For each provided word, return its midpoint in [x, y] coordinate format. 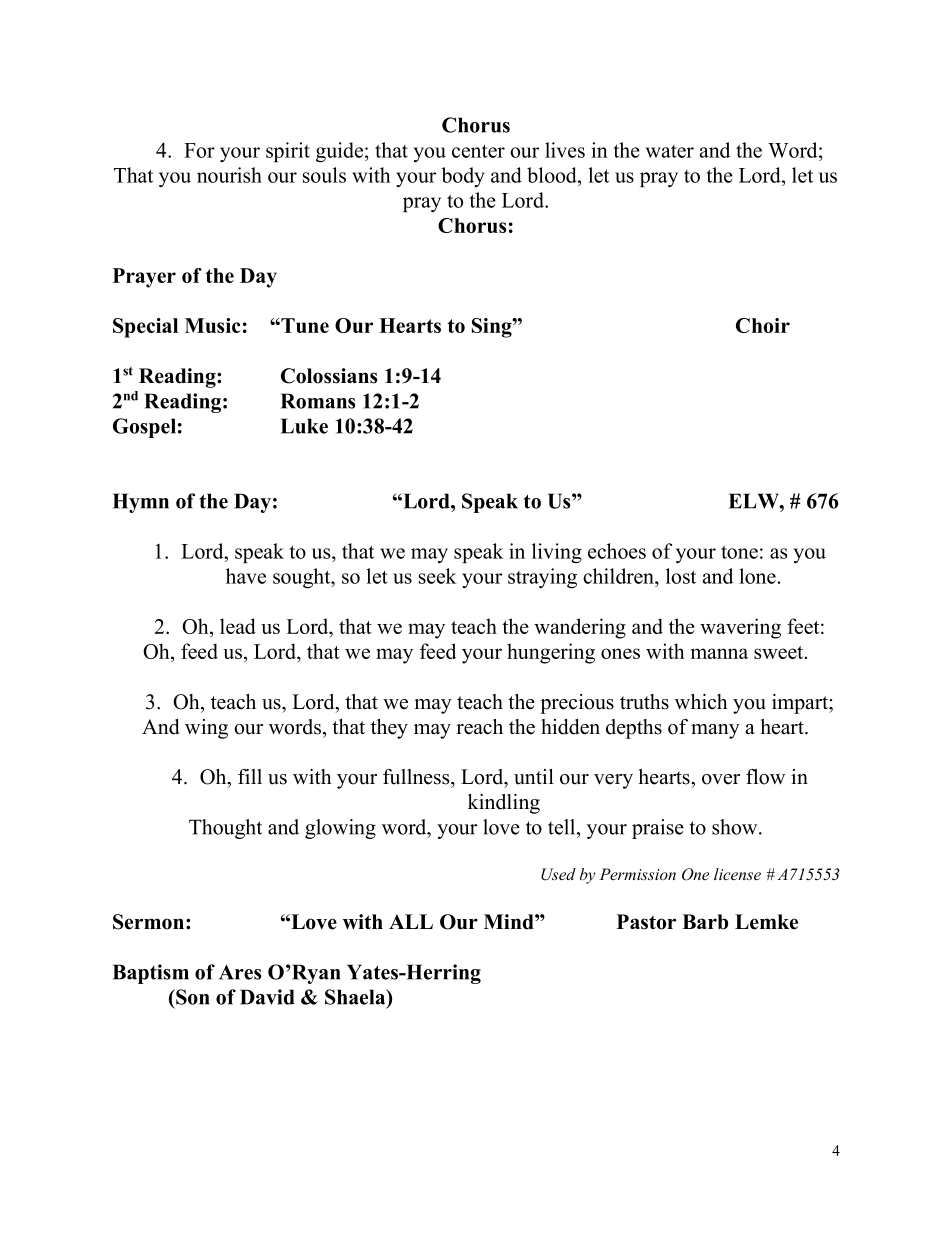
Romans [318, 401]
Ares [240, 972]
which [701, 702]
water [670, 151]
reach [479, 727]
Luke [304, 426]
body [463, 177]
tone [739, 552]
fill [250, 776]
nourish [229, 175]
